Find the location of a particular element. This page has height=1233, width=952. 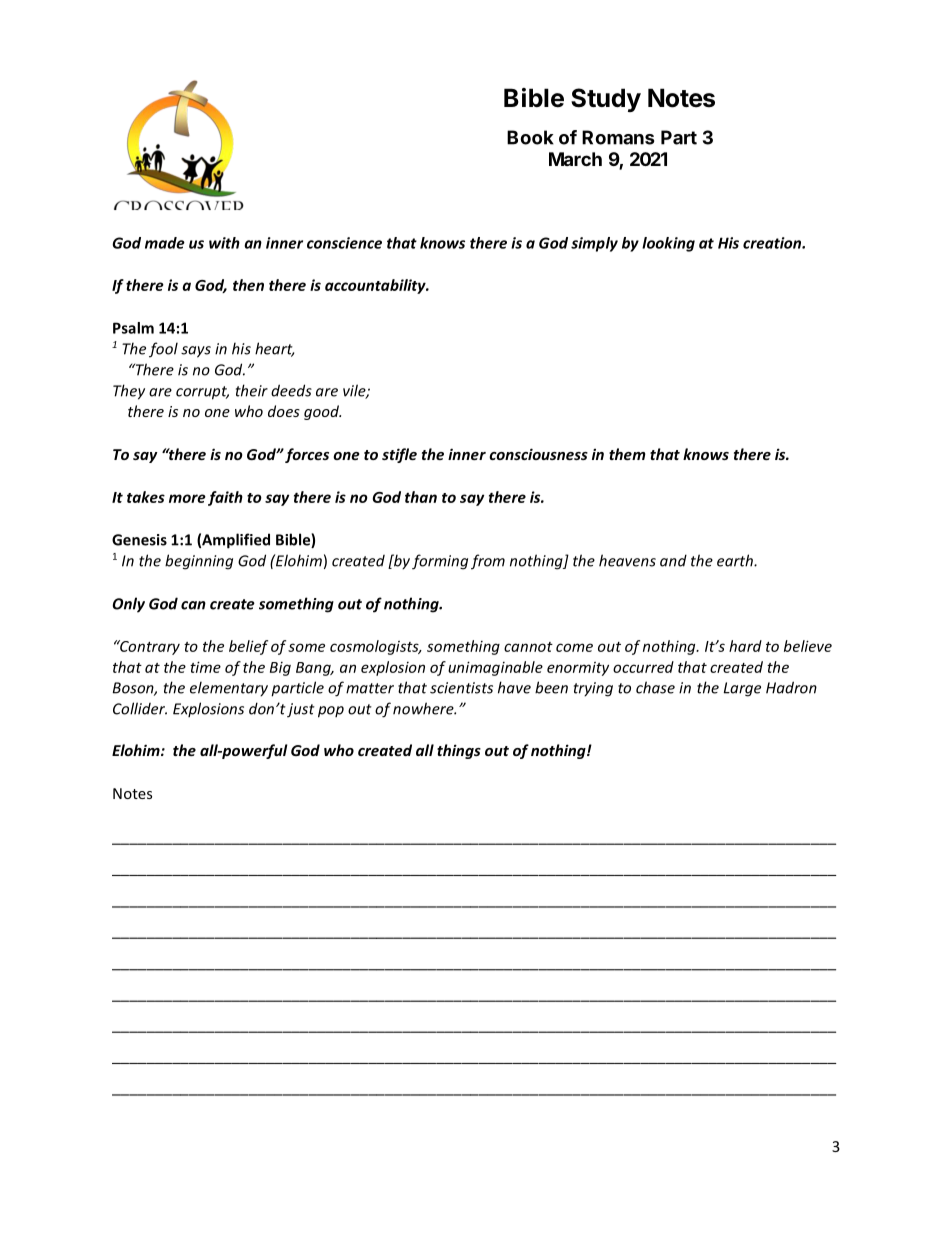

Book is located at coordinates (530, 137).
